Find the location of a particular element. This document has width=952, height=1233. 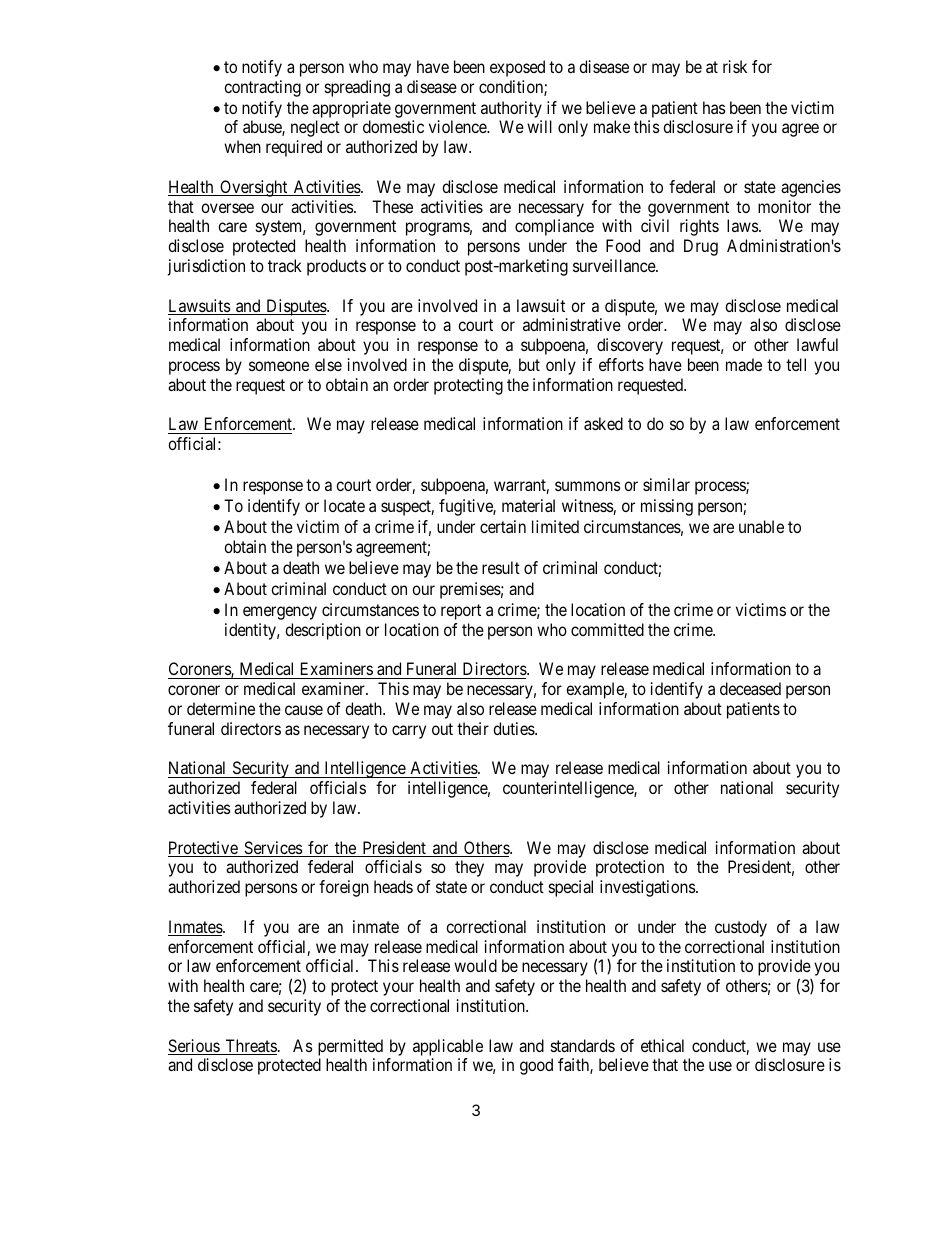

ethical is located at coordinates (662, 1045).
